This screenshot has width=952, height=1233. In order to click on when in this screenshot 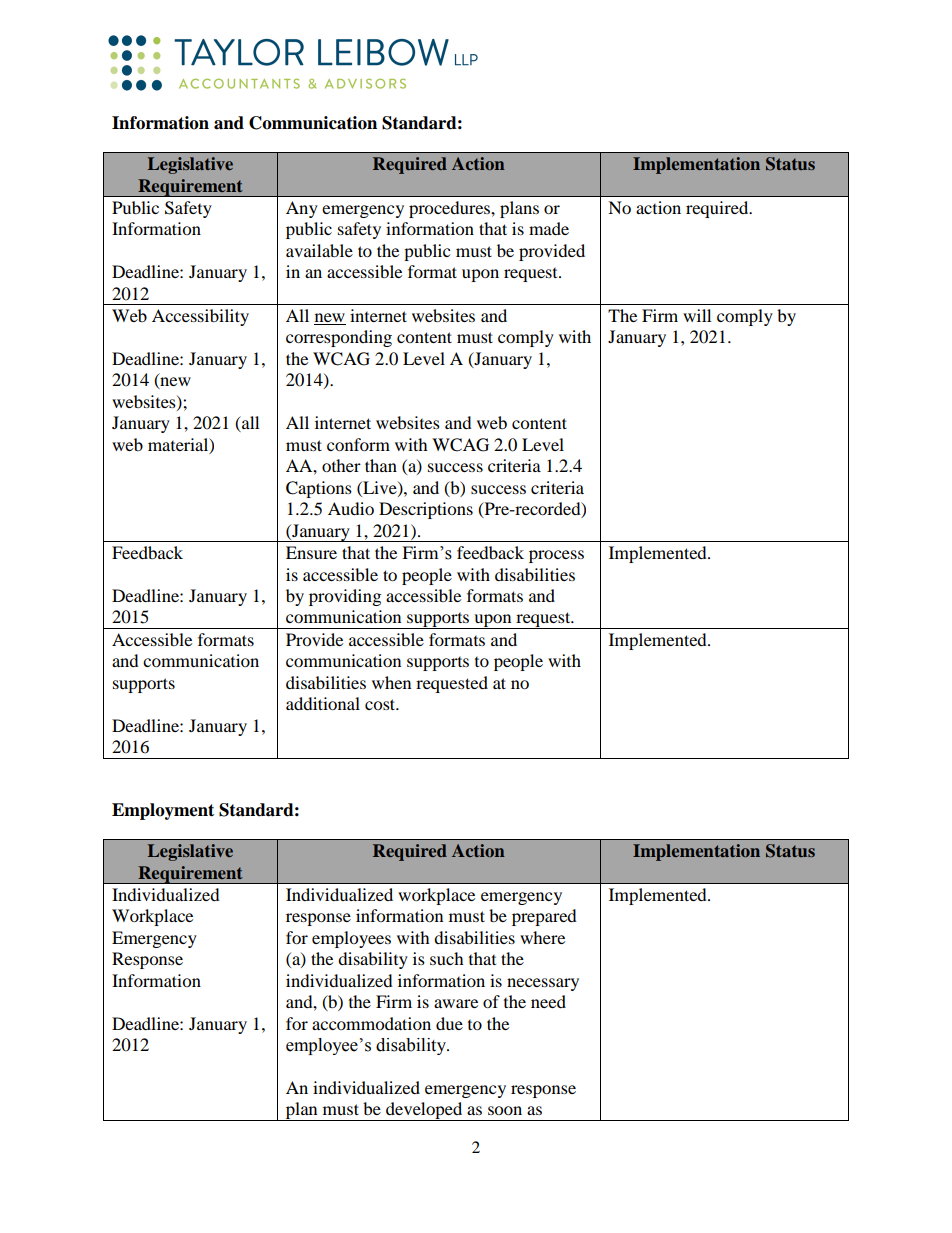, I will do `click(391, 682)`.
